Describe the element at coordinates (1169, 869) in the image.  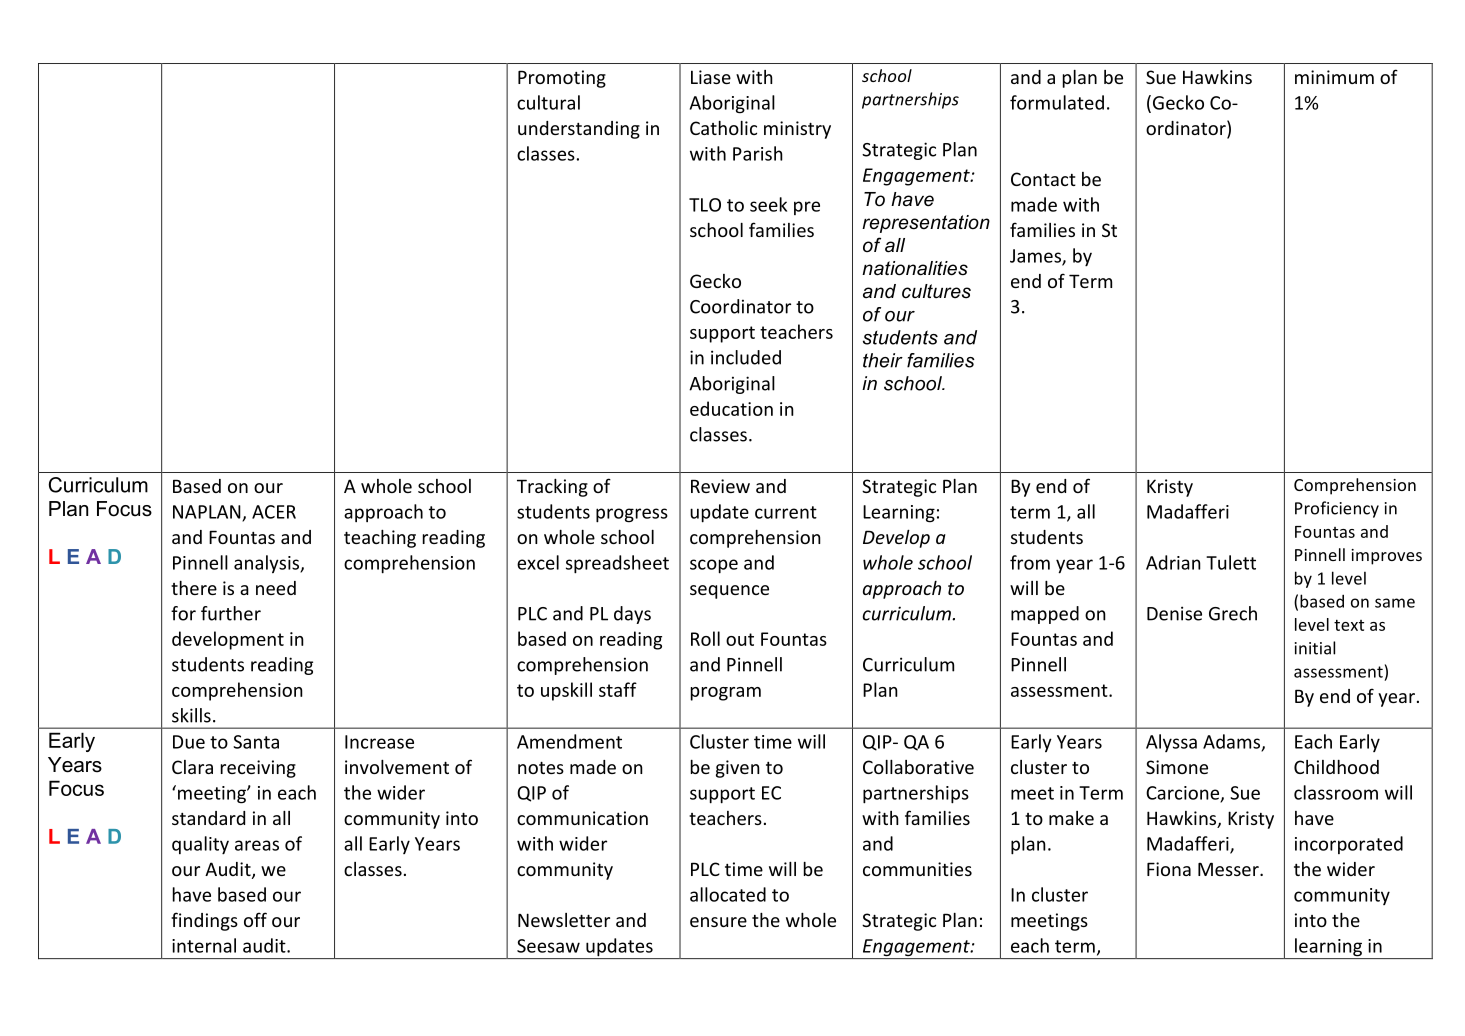
I see `Fiona` at that location.
